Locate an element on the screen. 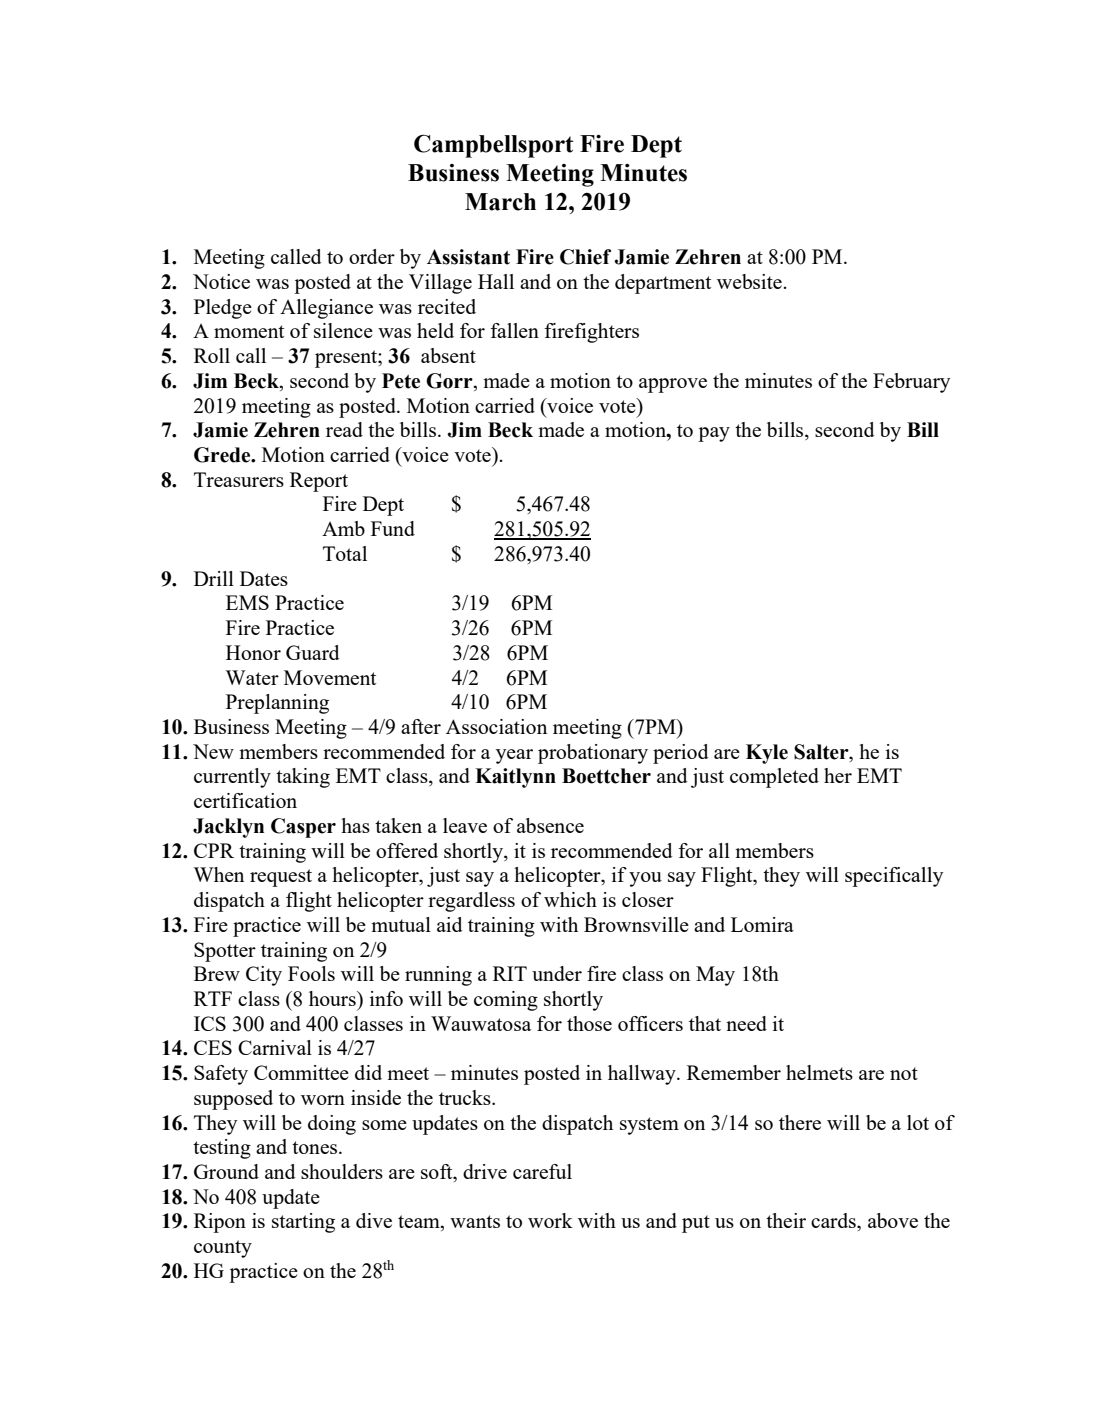 This screenshot has height=1419, width=1096. completed is located at coordinates (774, 778).
